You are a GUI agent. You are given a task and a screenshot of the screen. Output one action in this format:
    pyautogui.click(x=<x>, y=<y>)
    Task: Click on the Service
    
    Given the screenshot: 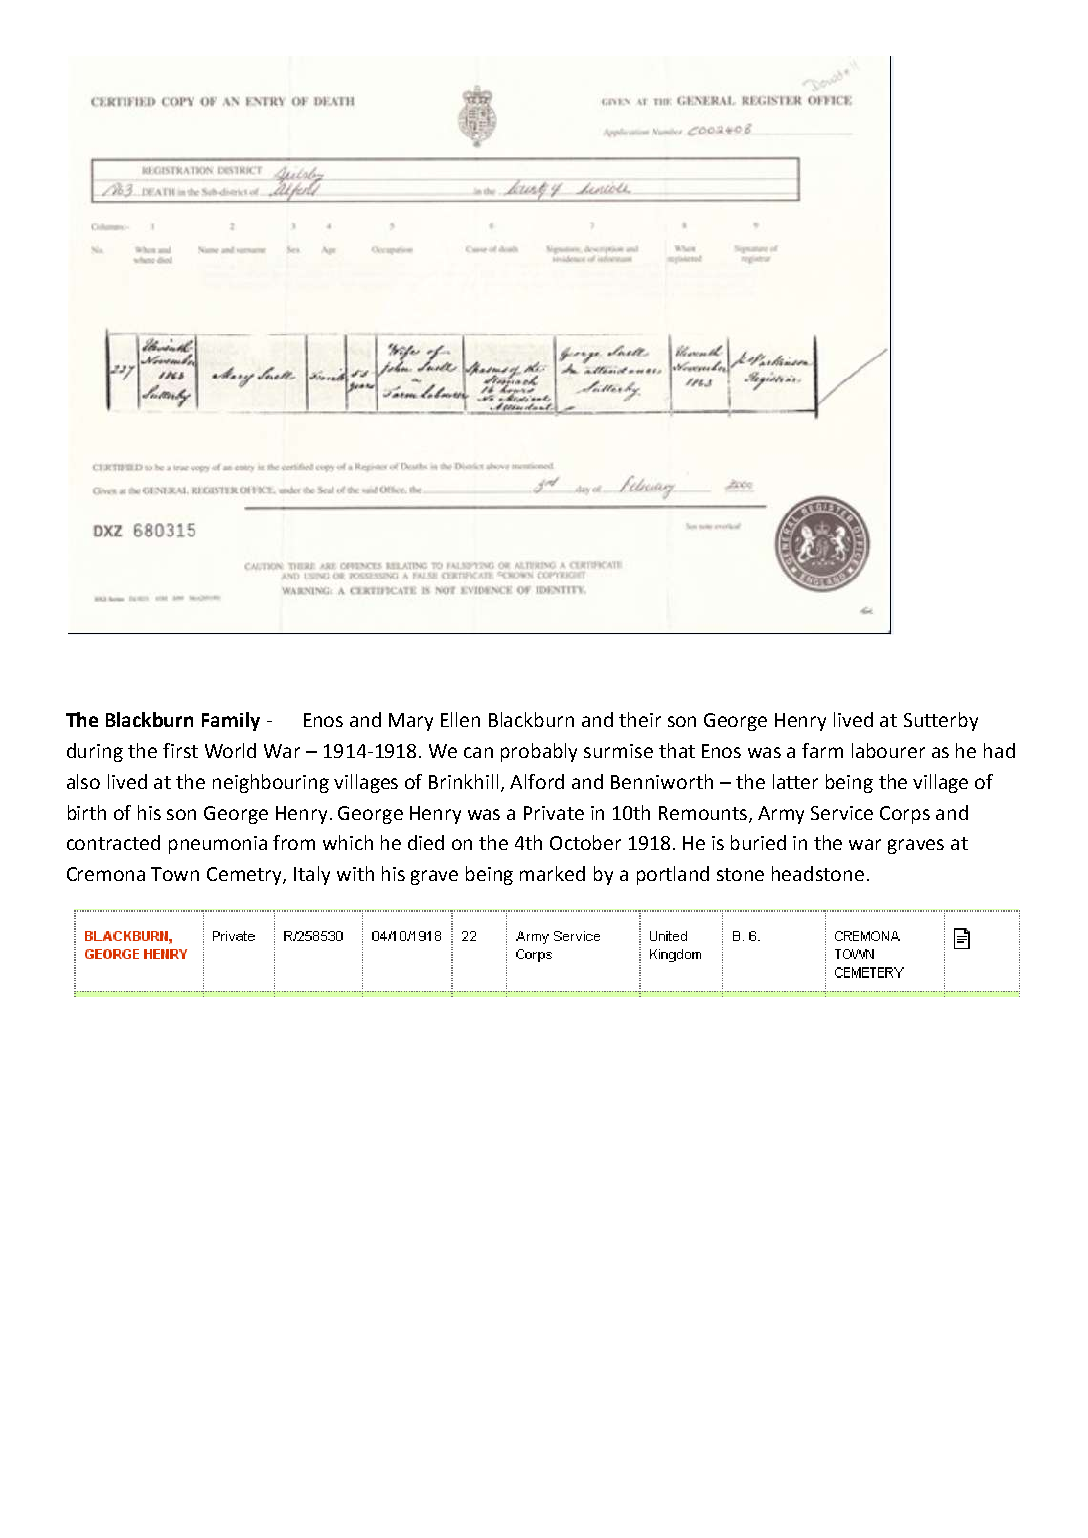 What is the action you would take?
    pyautogui.click(x=842, y=813)
